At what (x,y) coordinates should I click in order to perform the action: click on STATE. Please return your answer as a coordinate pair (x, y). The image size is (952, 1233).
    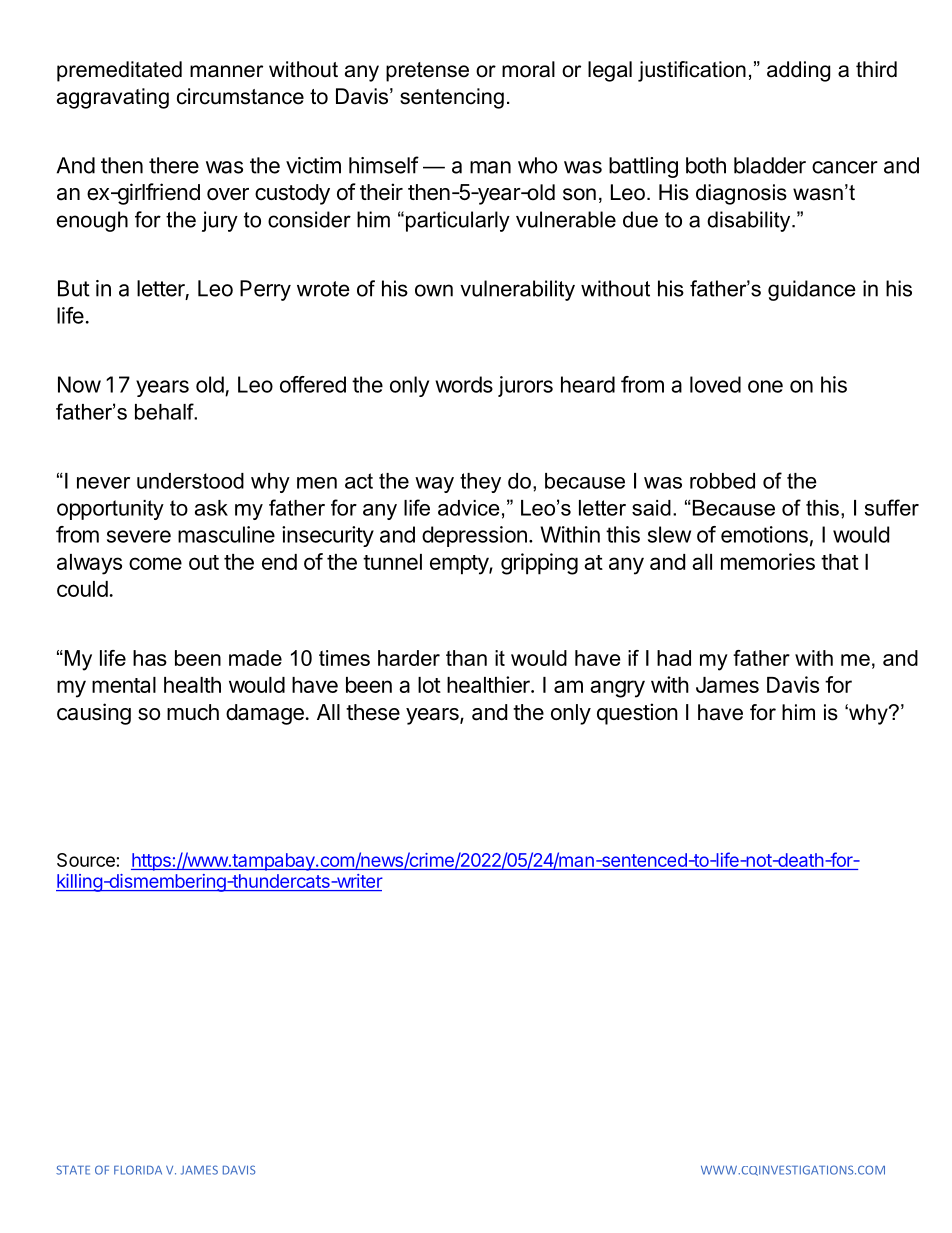
    Looking at the image, I should click on (73, 1170).
